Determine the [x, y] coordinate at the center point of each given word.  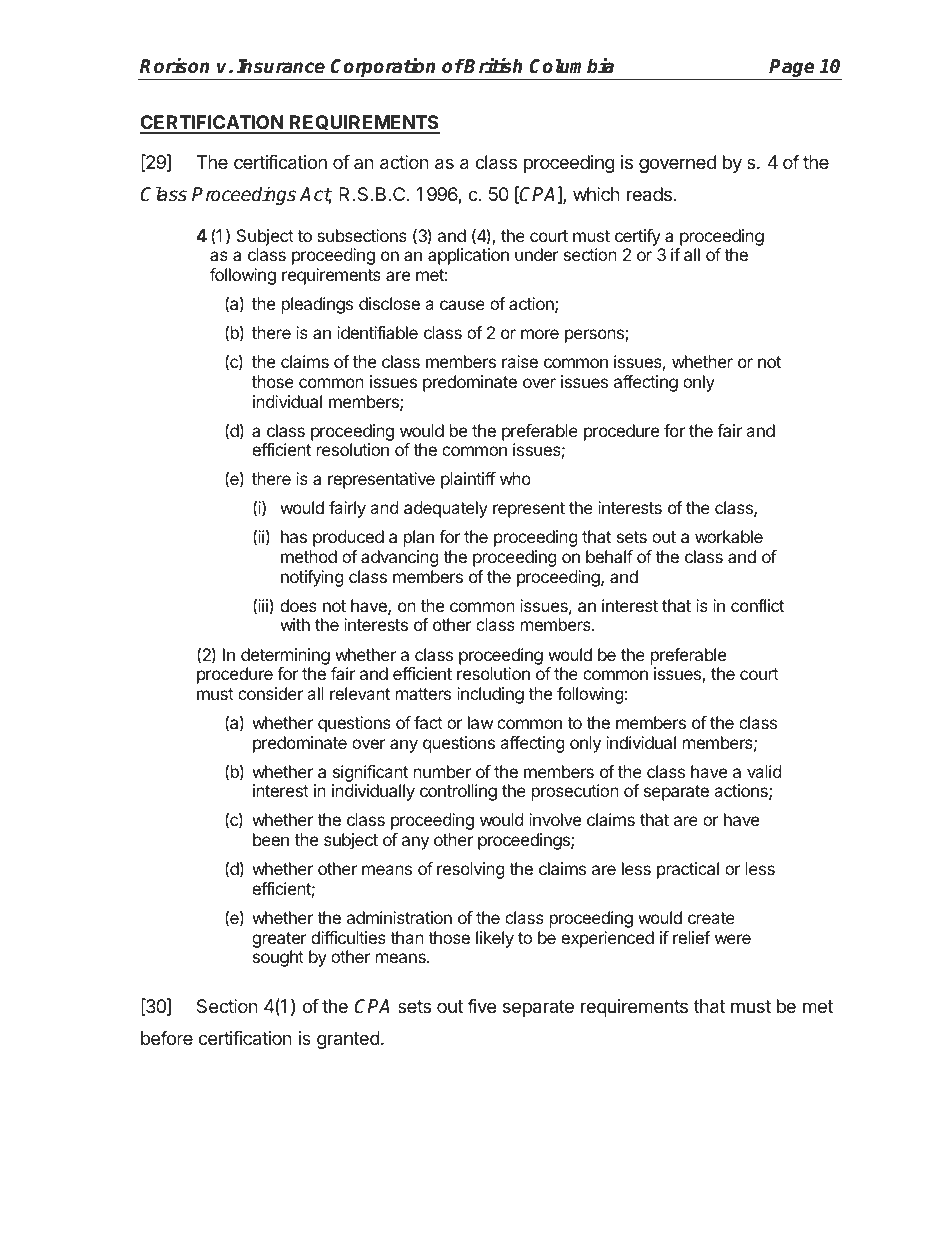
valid [764, 771]
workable [729, 536]
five [481, 1006]
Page [792, 69]
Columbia [571, 66]
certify [638, 237]
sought [278, 958]
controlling [458, 792]
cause [462, 305]
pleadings [317, 305]
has [294, 536]
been [271, 839]
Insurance [281, 66]
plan [419, 538]
